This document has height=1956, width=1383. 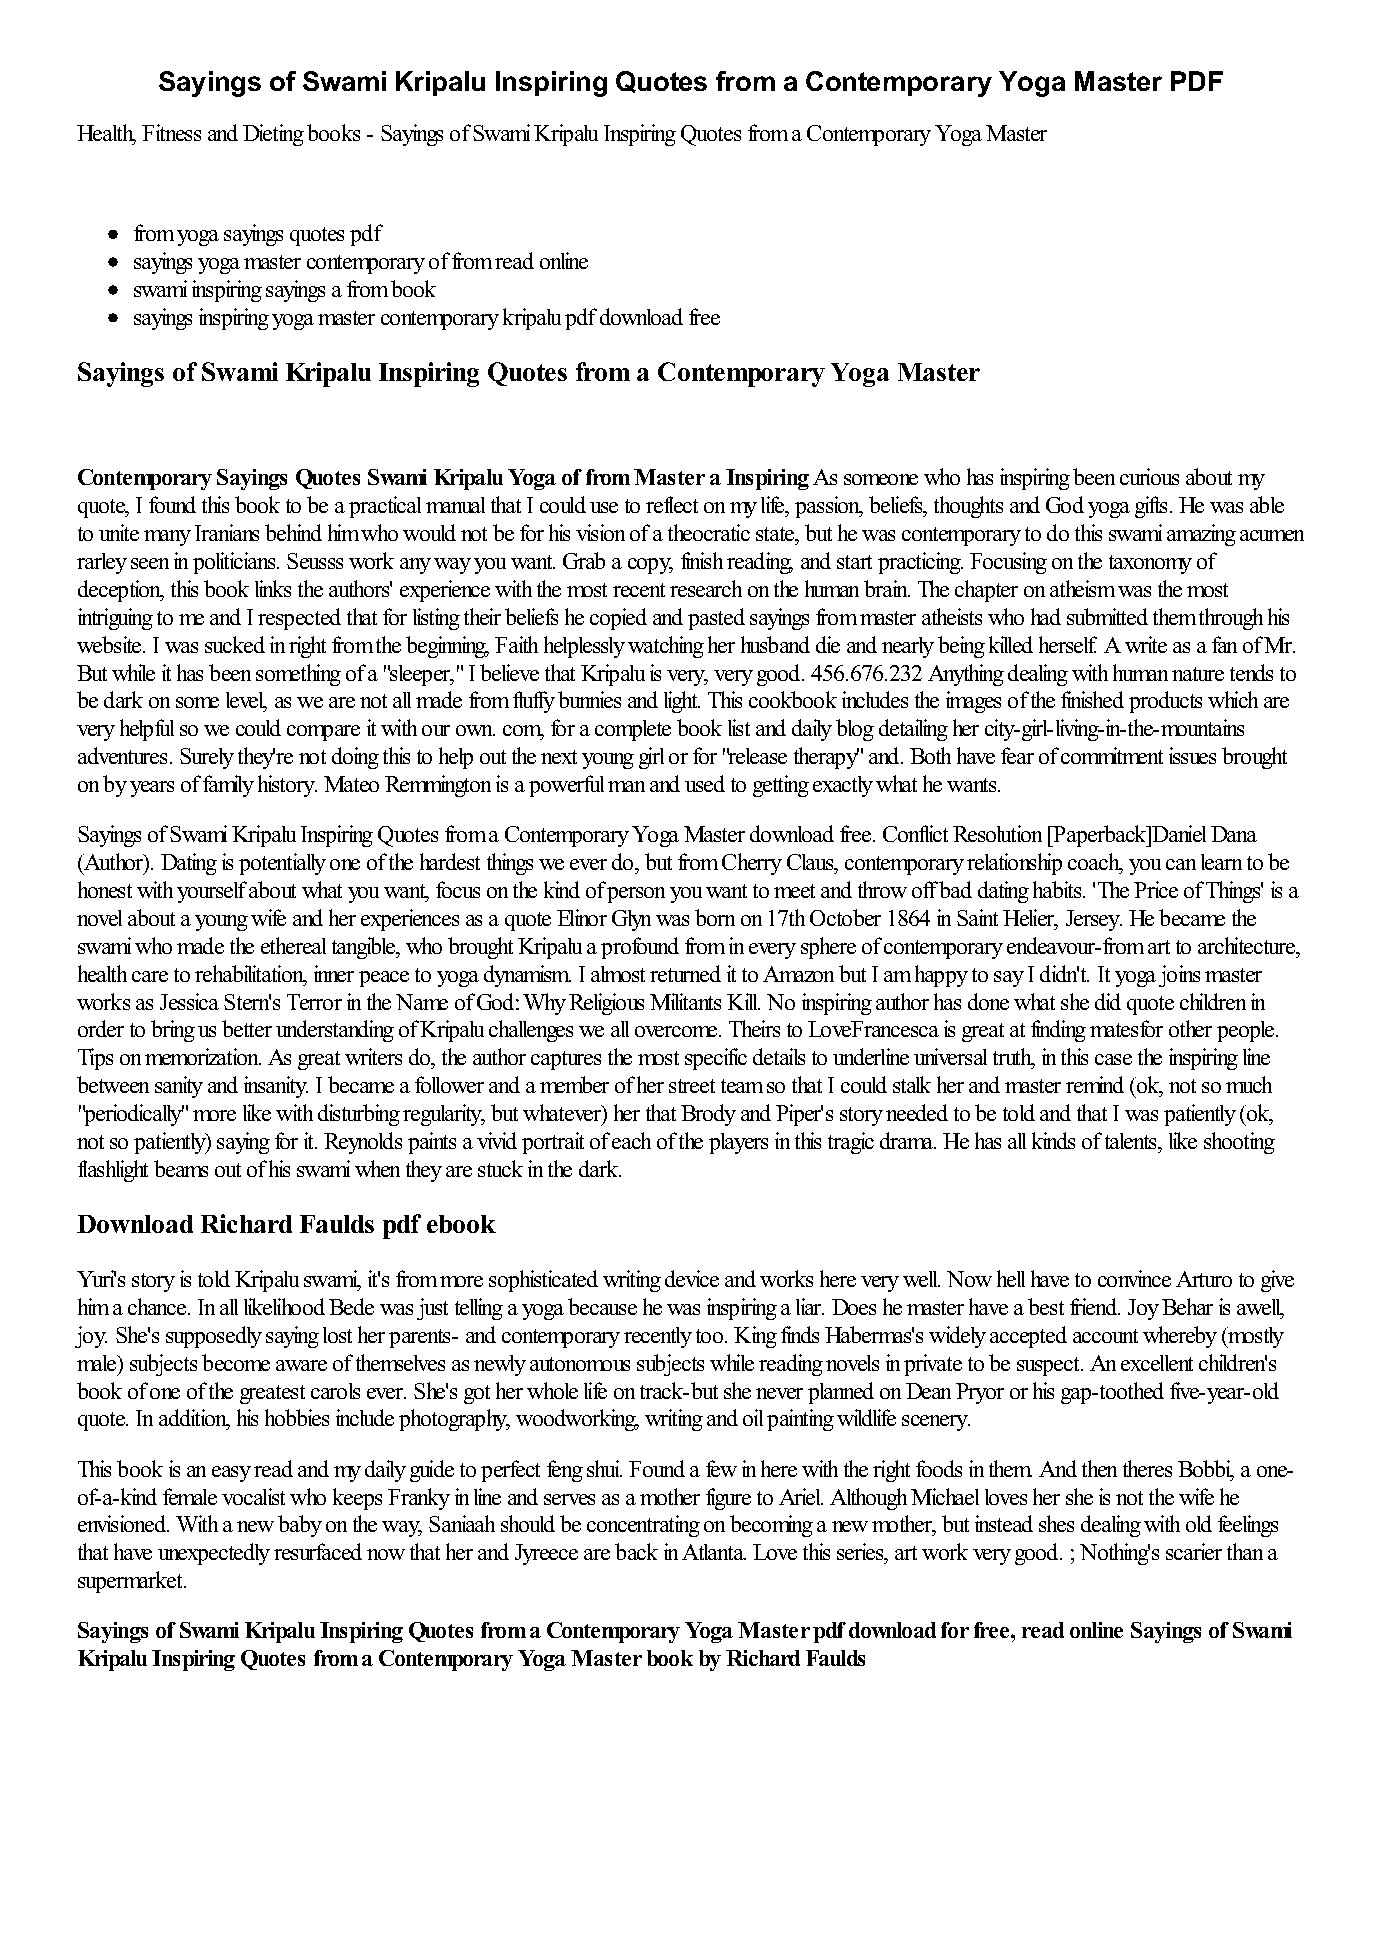 What do you see at coordinates (1153, 507) in the document?
I see `gifts` at bounding box center [1153, 507].
